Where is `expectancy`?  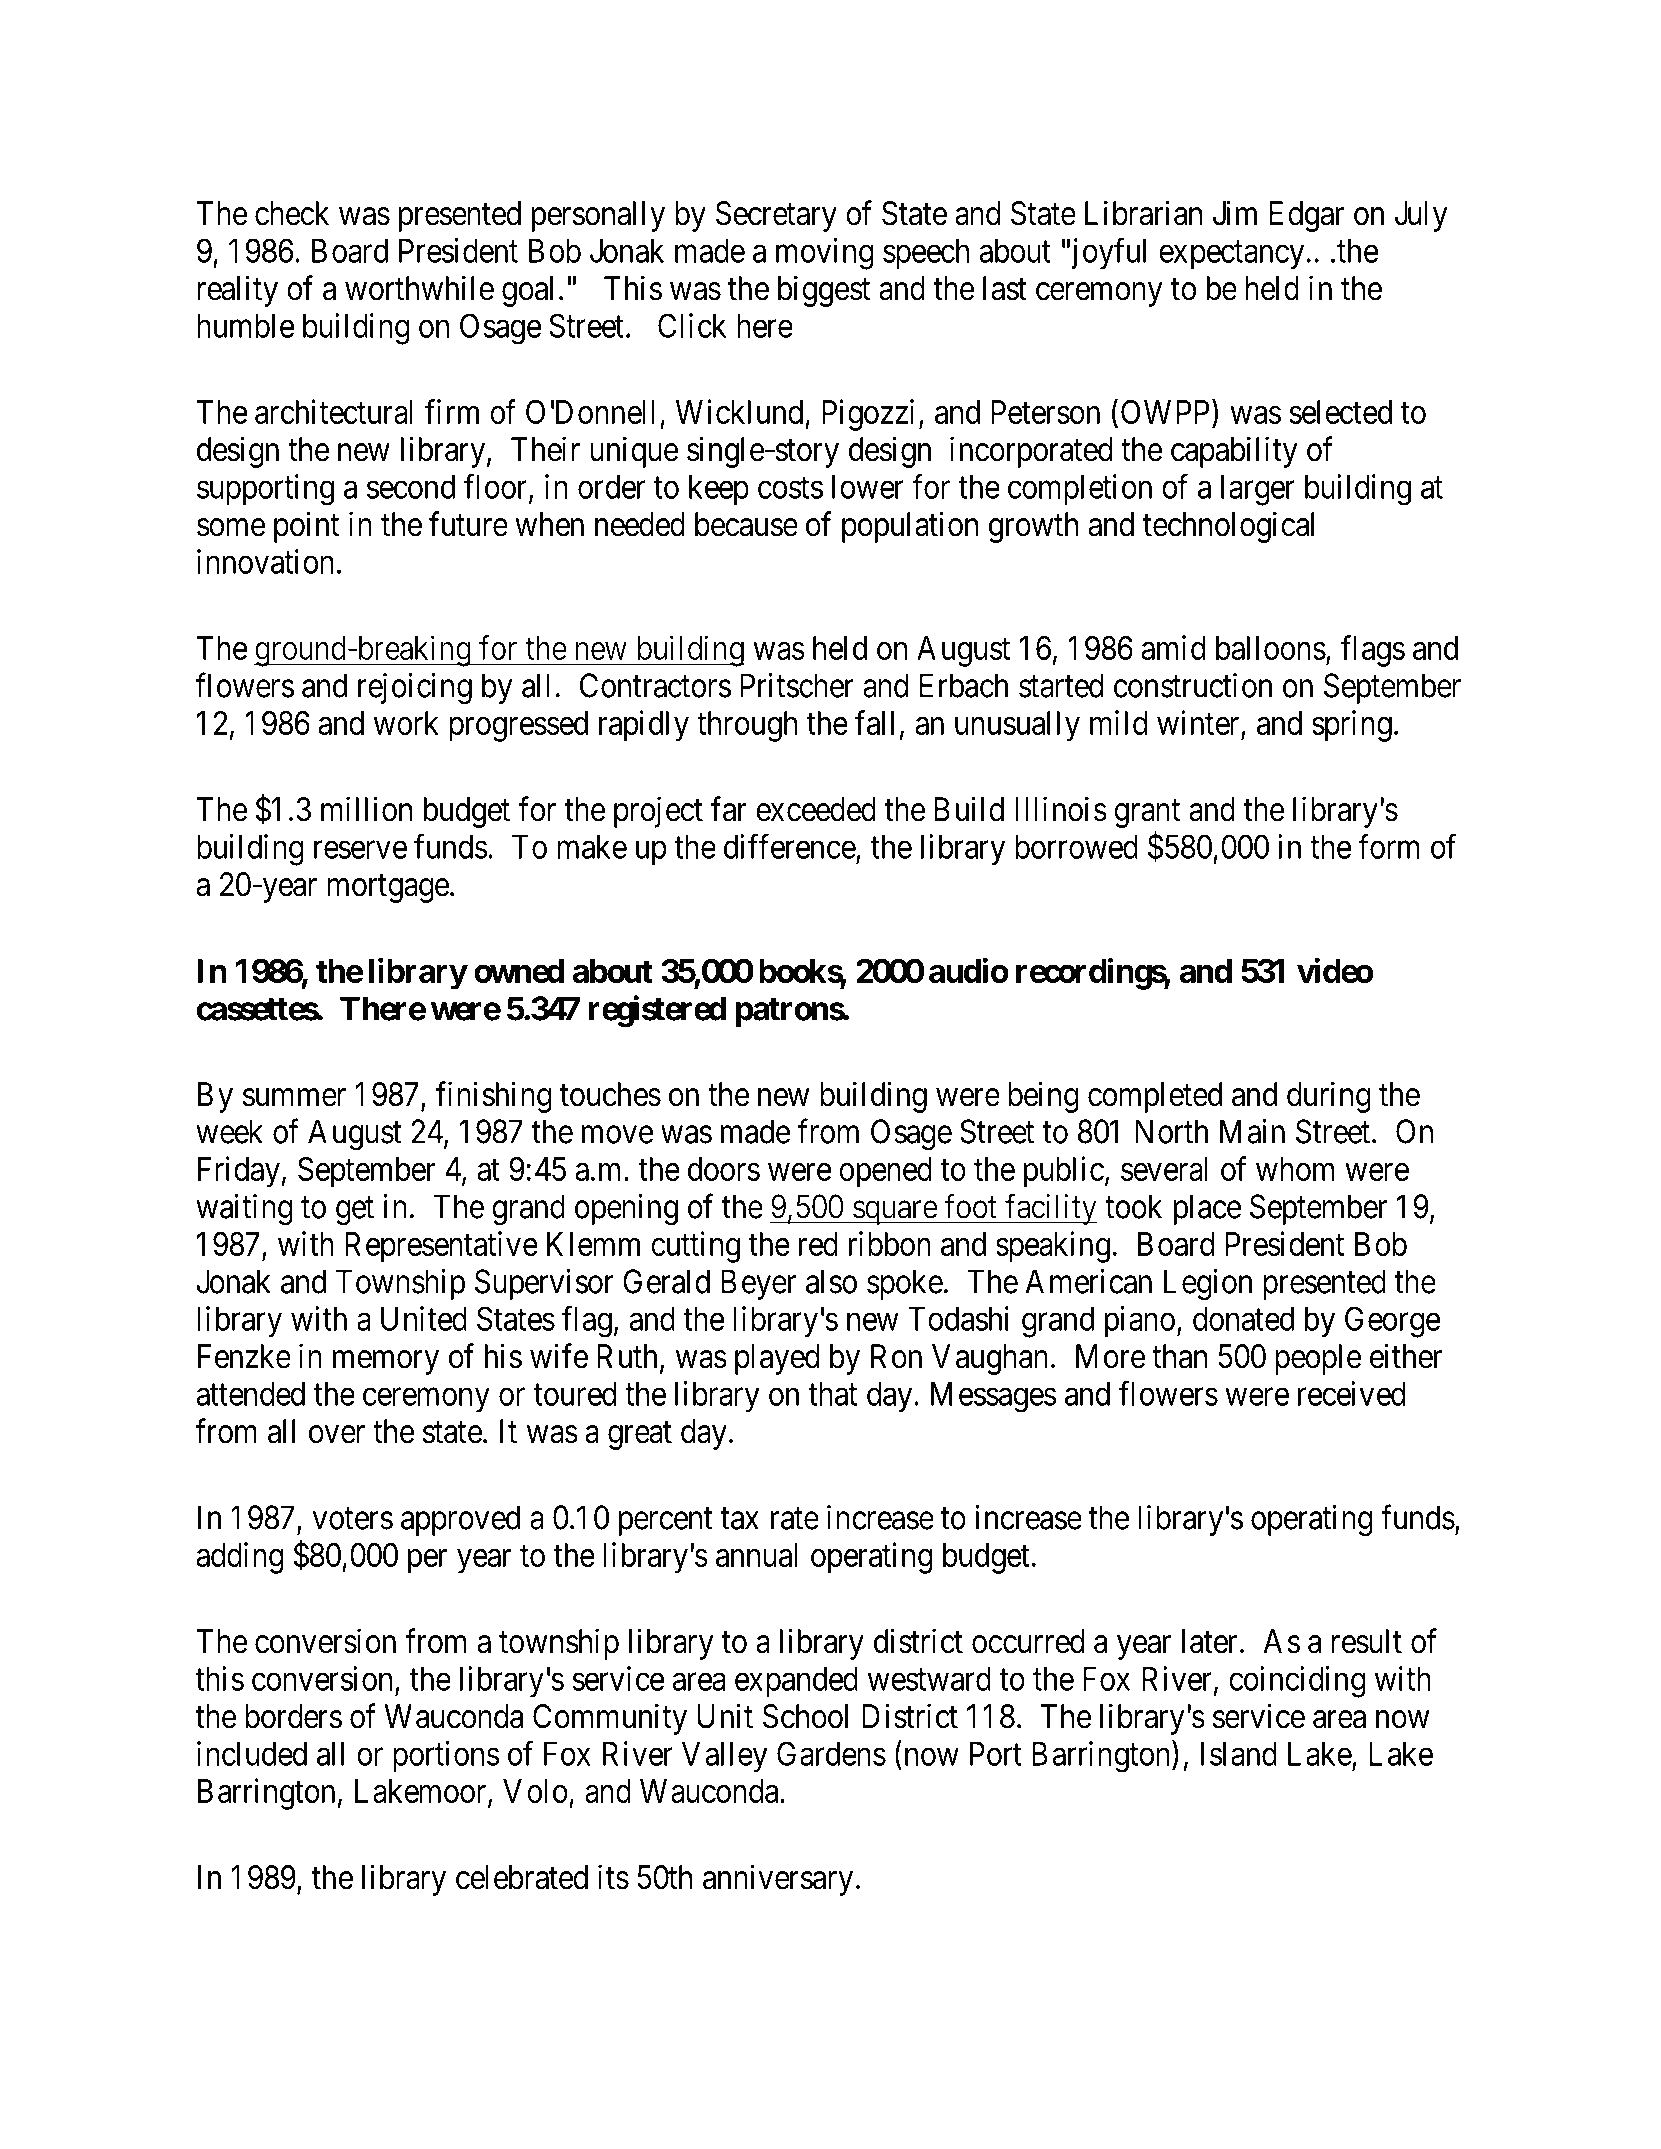 expectancy is located at coordinates (1231, 255).
